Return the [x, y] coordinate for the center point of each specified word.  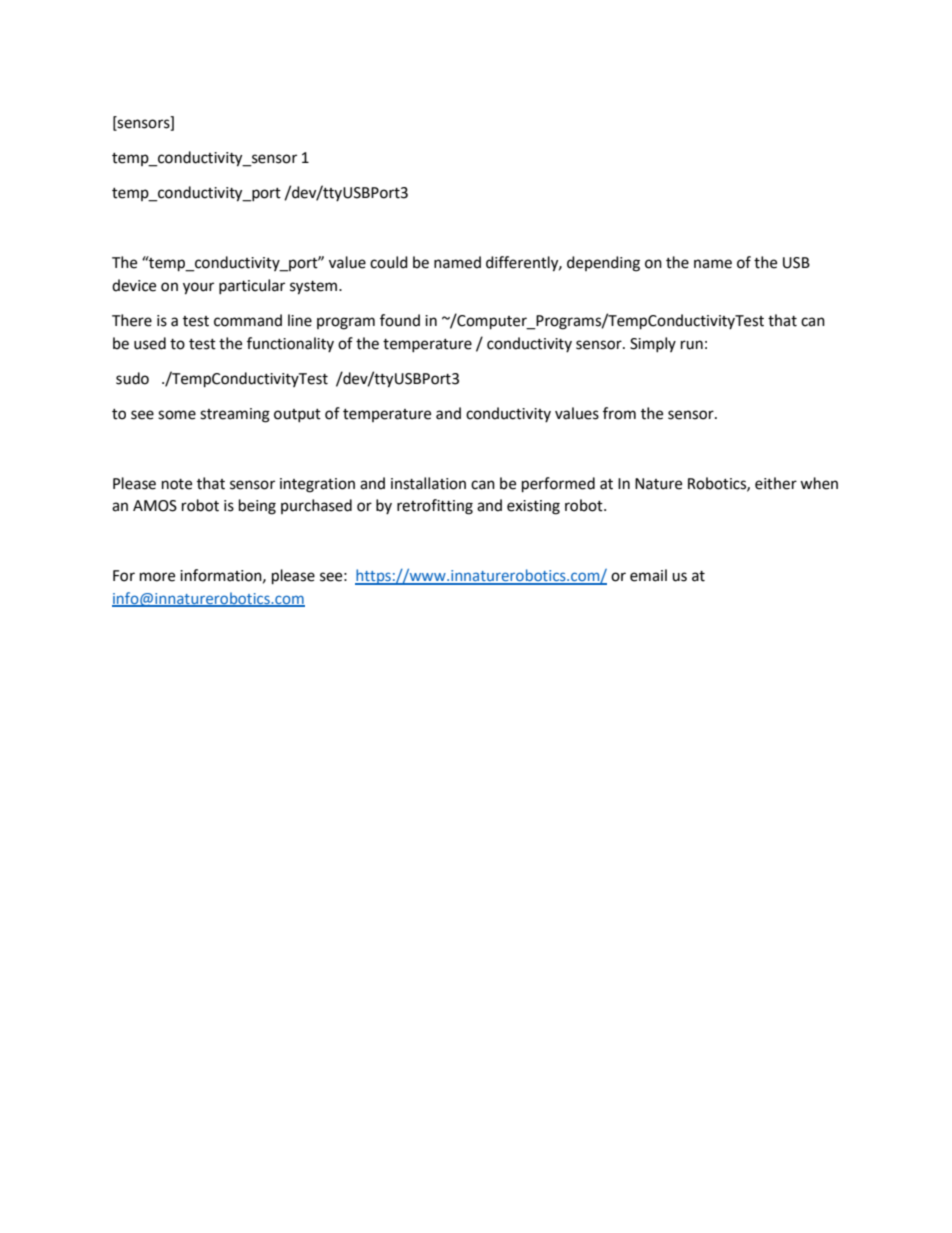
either [776, 483]
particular [252, 286]
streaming [235, 415]
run [692, 345]
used [150, 343]
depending [603, 264]
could [389, 262]
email [648, 575]
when [819, 483]
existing [533, 507]
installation [428, 483]
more [157, 577]
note [177, 484]
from [619, 413]
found [400, 320]
